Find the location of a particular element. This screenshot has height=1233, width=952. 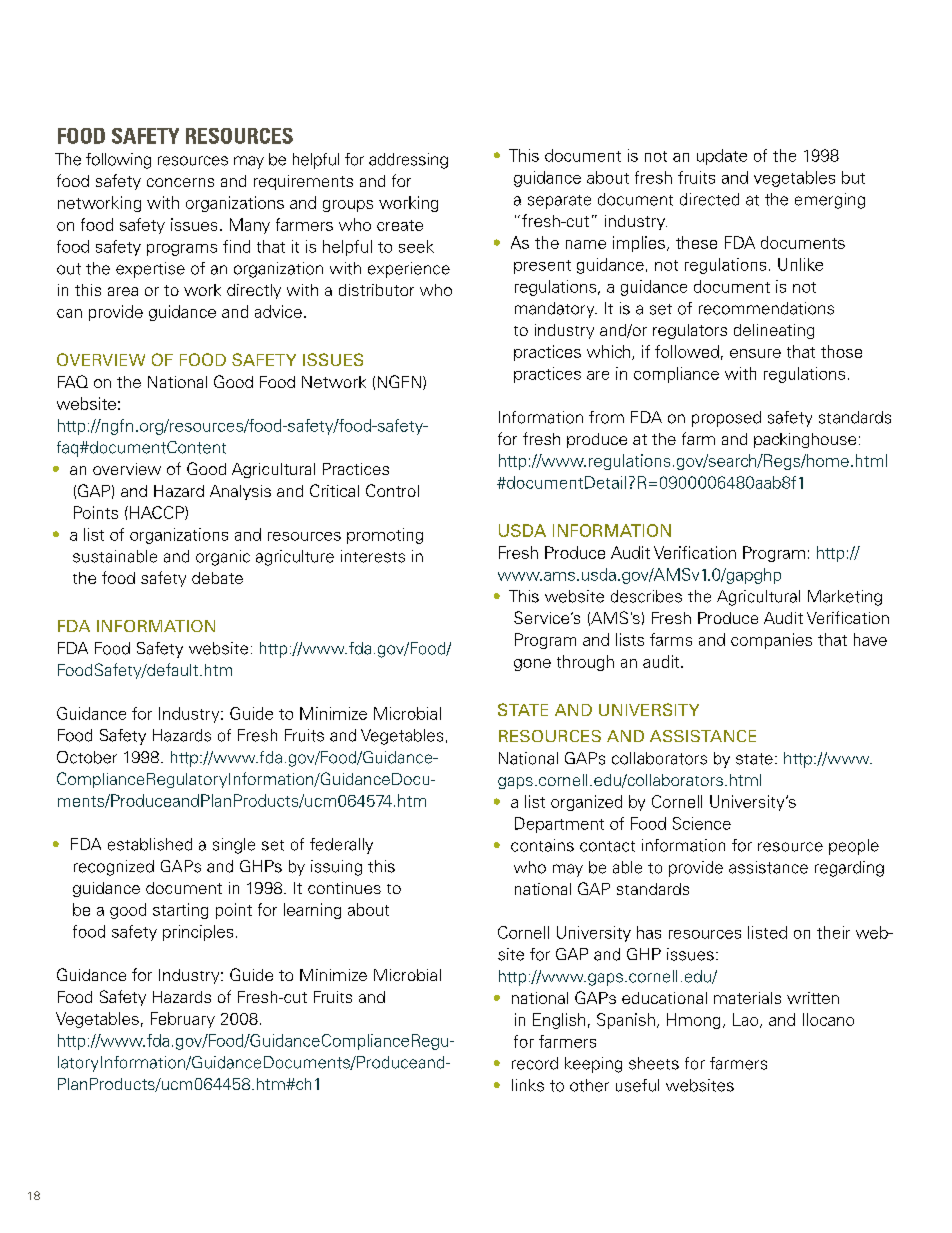

addressing is located at coordinates (408, 161).
